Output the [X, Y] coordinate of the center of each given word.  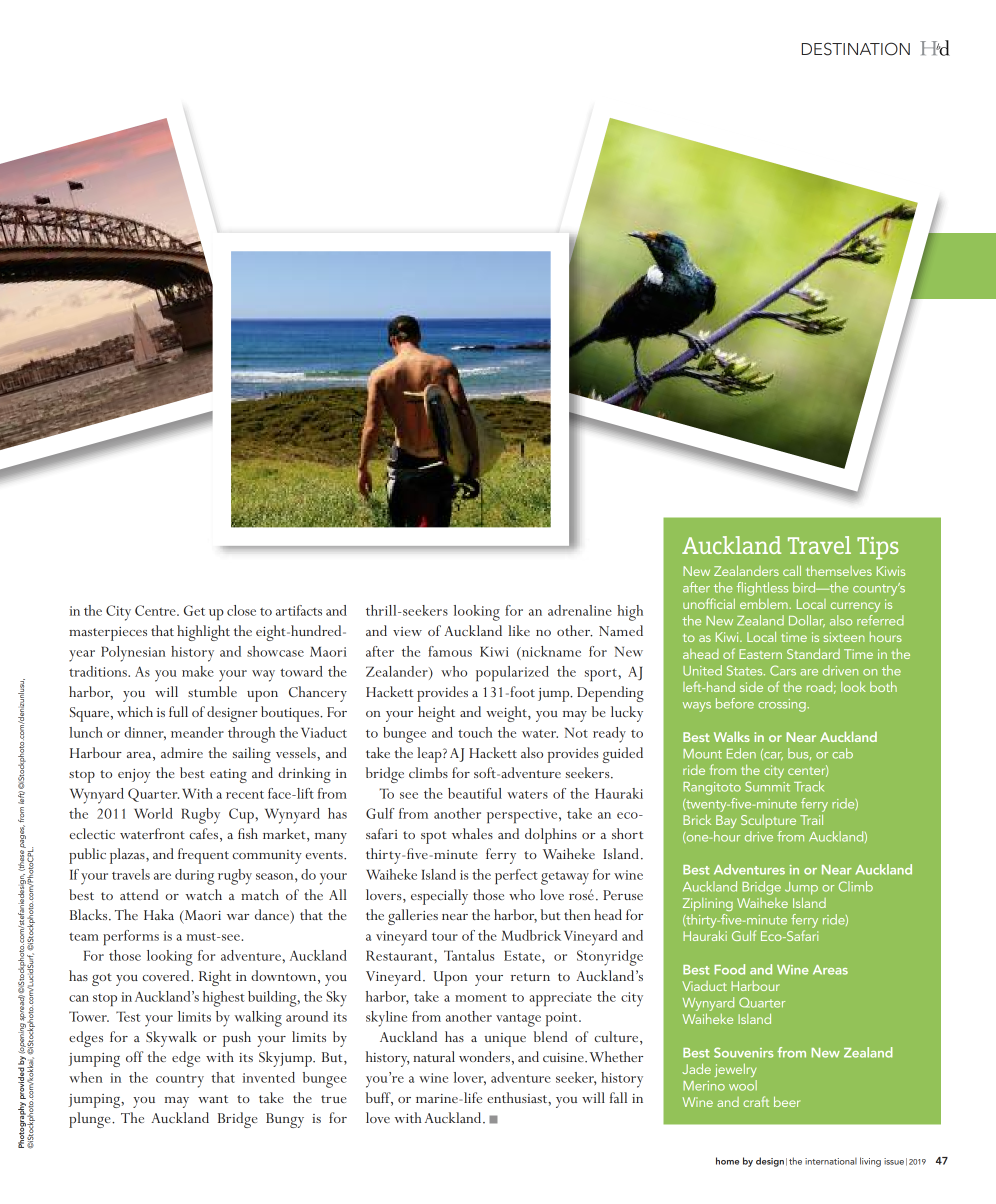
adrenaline [580, 610]
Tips [877, 548]
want [213, 1099]
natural [434, 1056]
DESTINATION [856, 49]
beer [787, 1102]
